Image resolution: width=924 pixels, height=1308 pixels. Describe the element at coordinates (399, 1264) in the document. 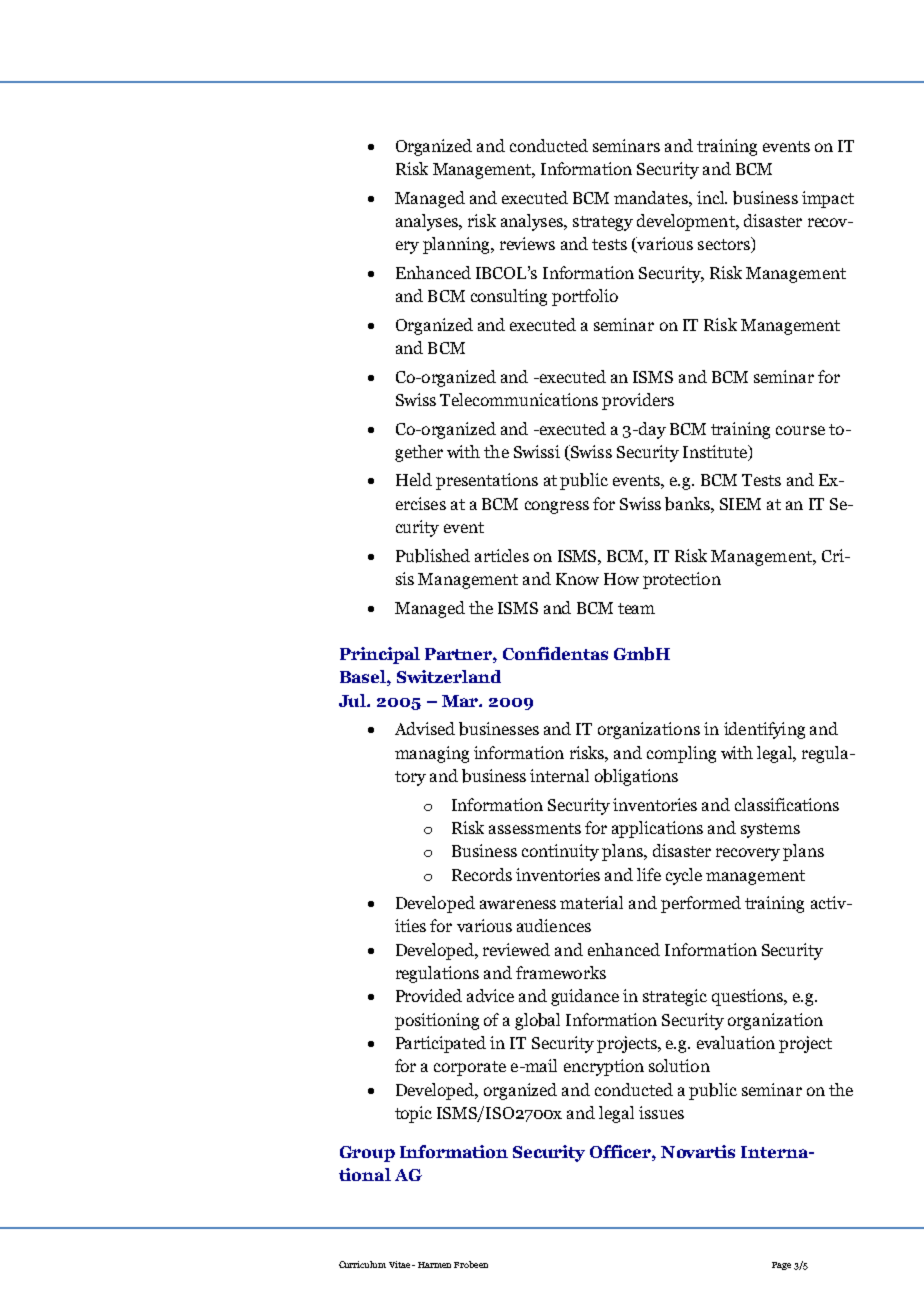

I see `Vitae` at that location.
